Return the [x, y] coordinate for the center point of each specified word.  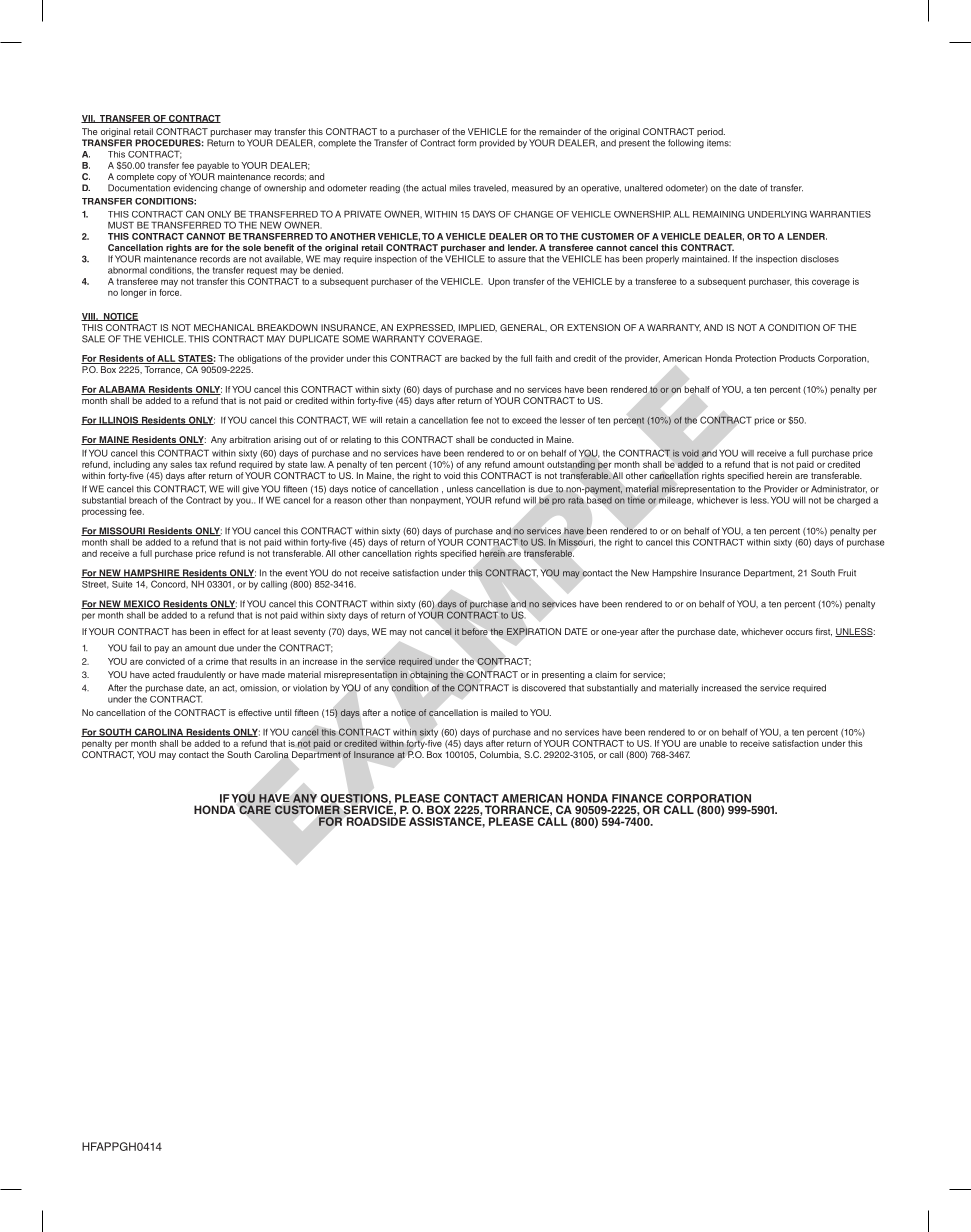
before [475, 631]
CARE [255, 809]
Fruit [847, 573]
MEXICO [142, 604]
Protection [756, 358]
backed [475, 358]
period [711, 132]
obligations [259, 359]
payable [213, 166]
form [467, 143]
